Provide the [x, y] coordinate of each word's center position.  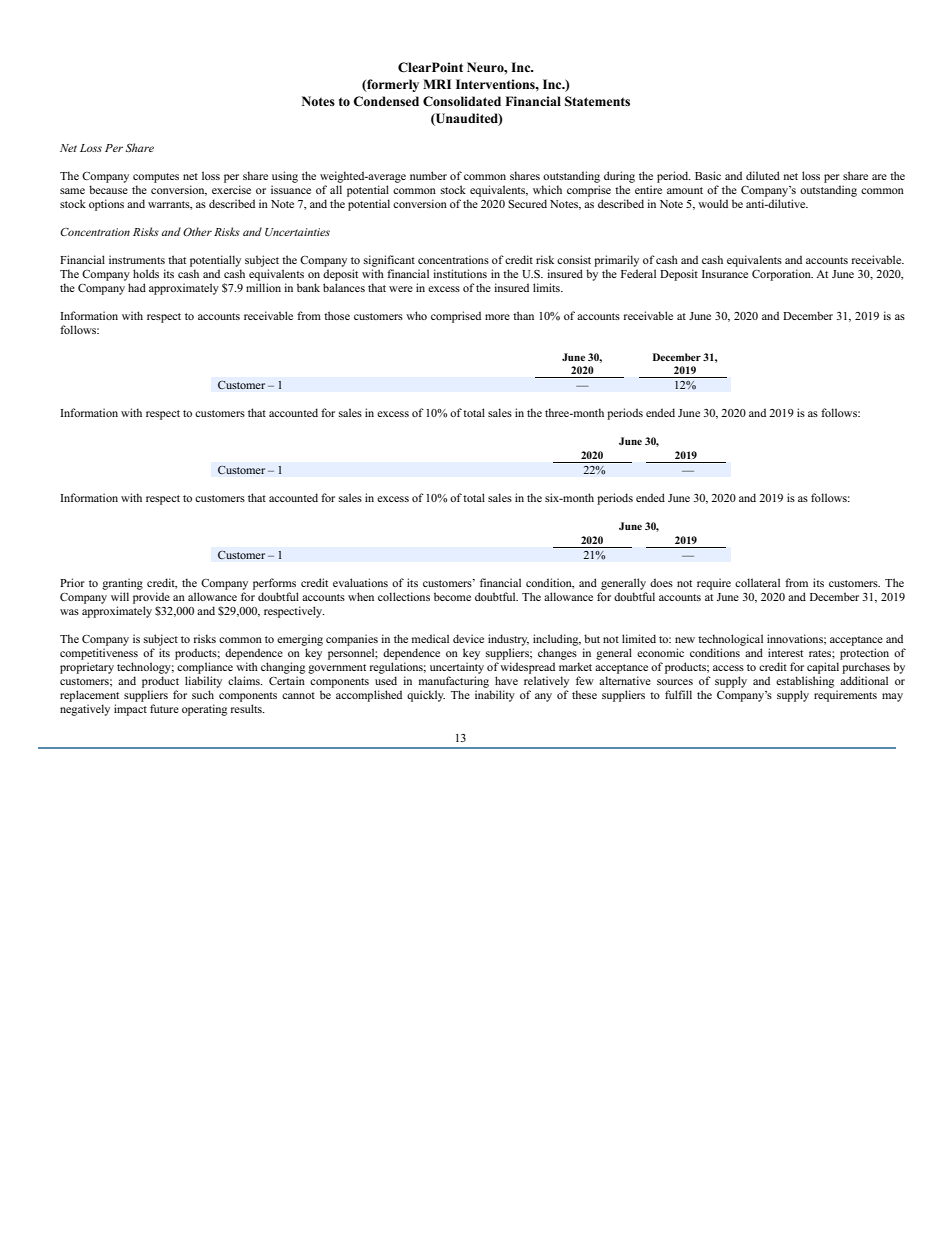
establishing [805, 682]
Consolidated [462, 101]
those [337, 315]
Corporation [782, 275]
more [497, 317]
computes [156, 178]
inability [495, 696]
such [203, 694]
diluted [763, 175]
